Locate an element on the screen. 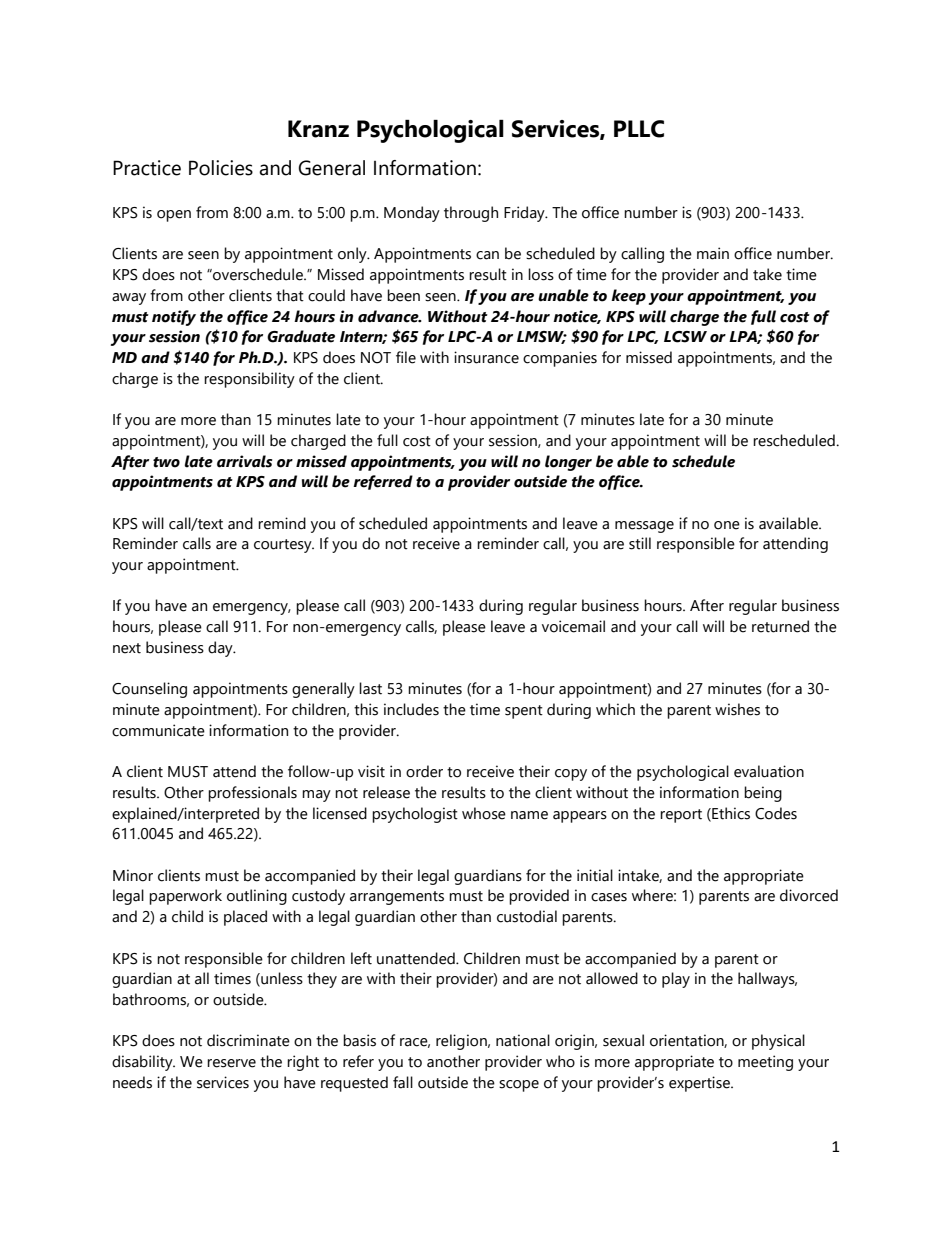  through is located at coordinates (471, 214).
